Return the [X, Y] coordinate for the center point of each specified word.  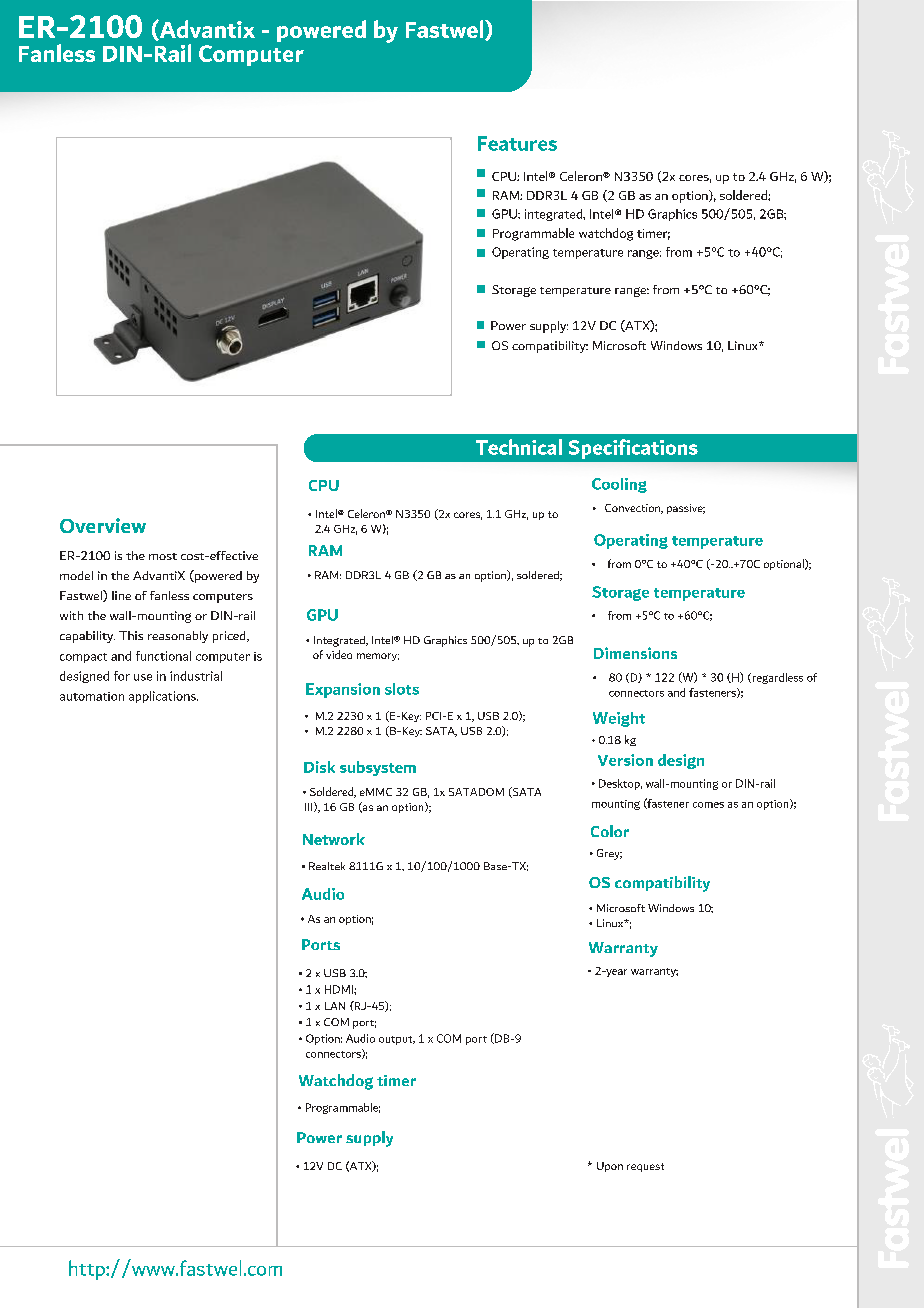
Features [517, 143]
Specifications [633, 449]
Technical [519, 447]
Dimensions [635, 653]
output [397, 1040]
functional [163, 656]
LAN [335, 1006]
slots [402, 689]
